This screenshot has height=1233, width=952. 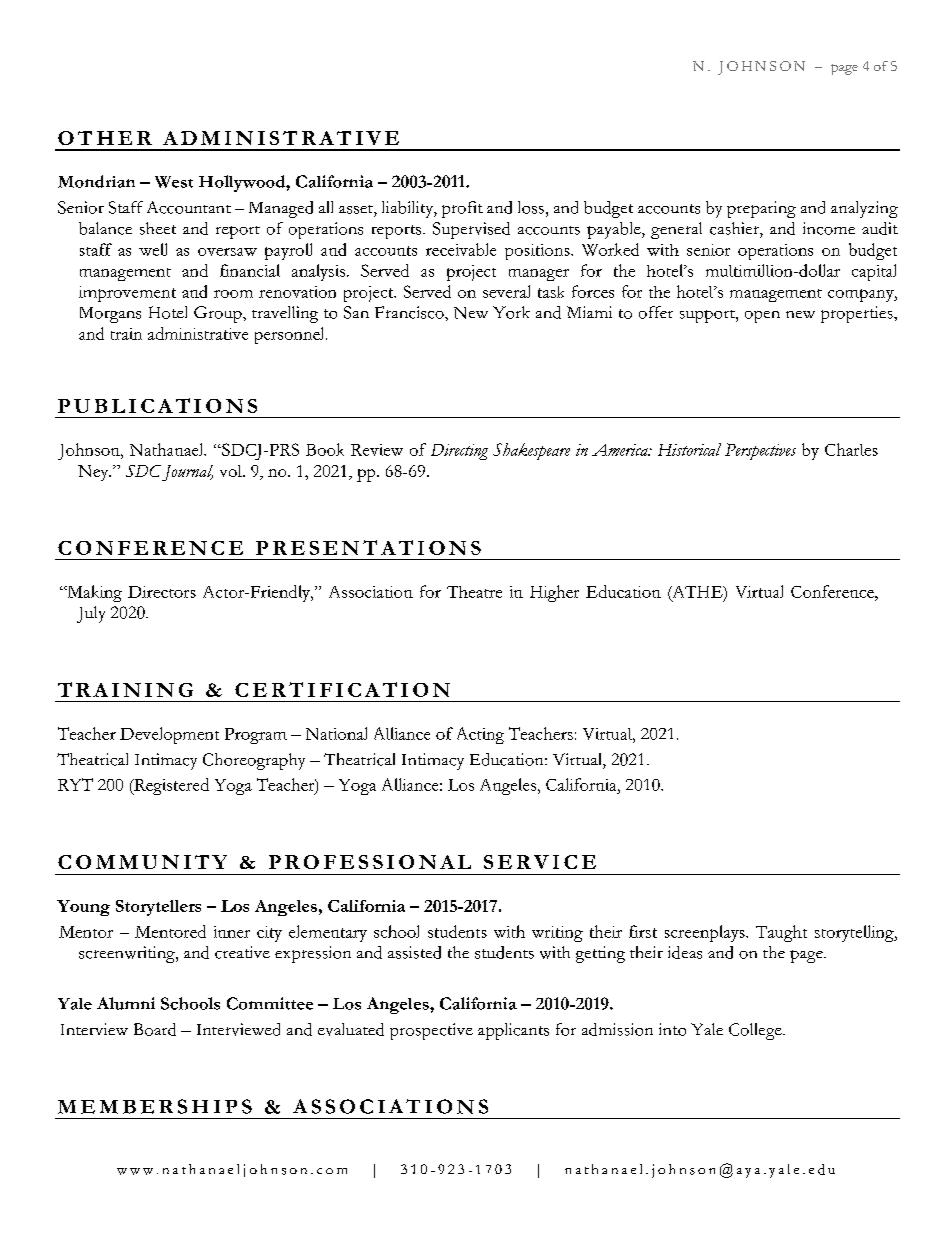 What do you see at coordinates (174, 182) in the screenshot?
I see `West` at bounding box center [174, 182].
